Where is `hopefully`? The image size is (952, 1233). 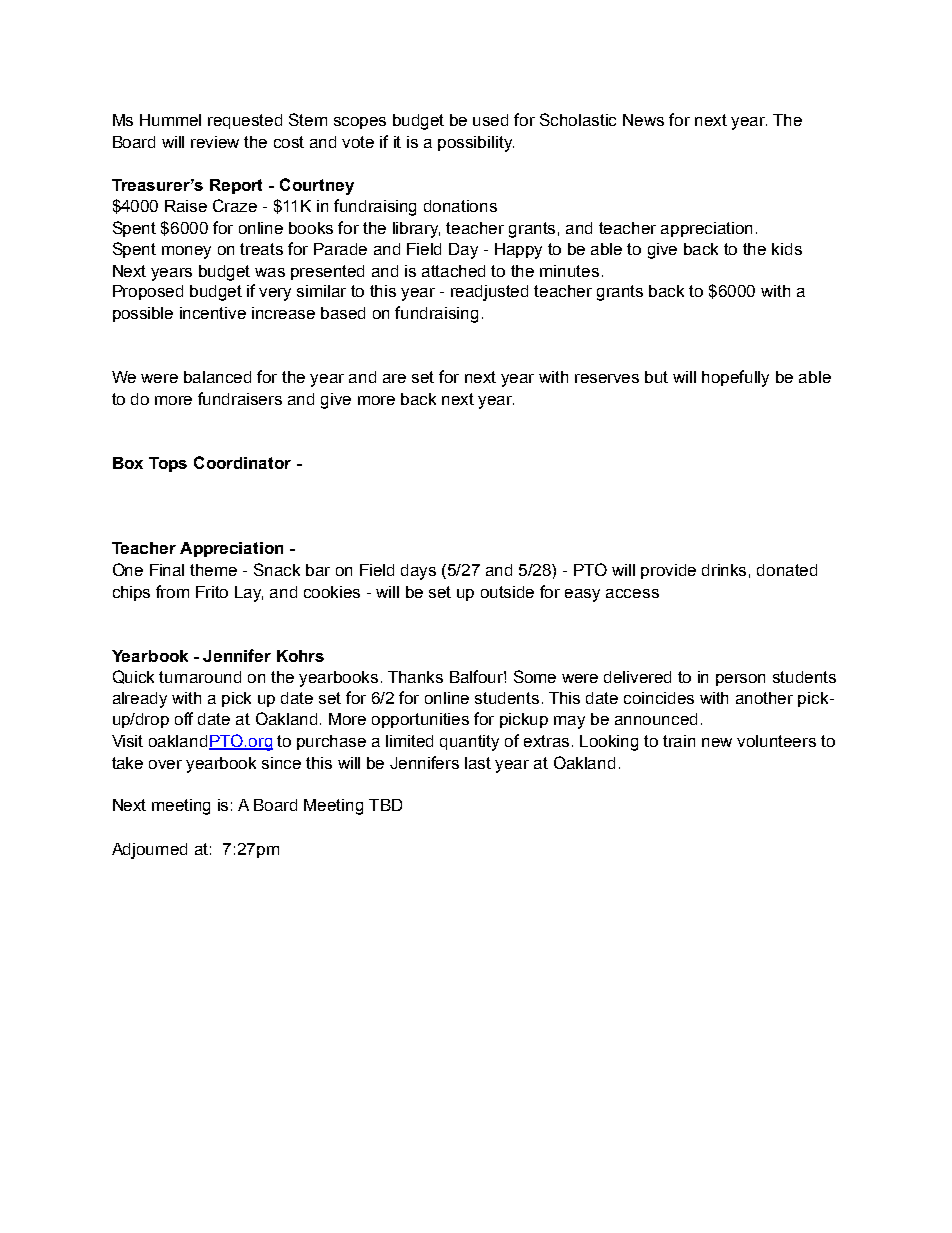 hopefully is located at coordinates (735, 378).
